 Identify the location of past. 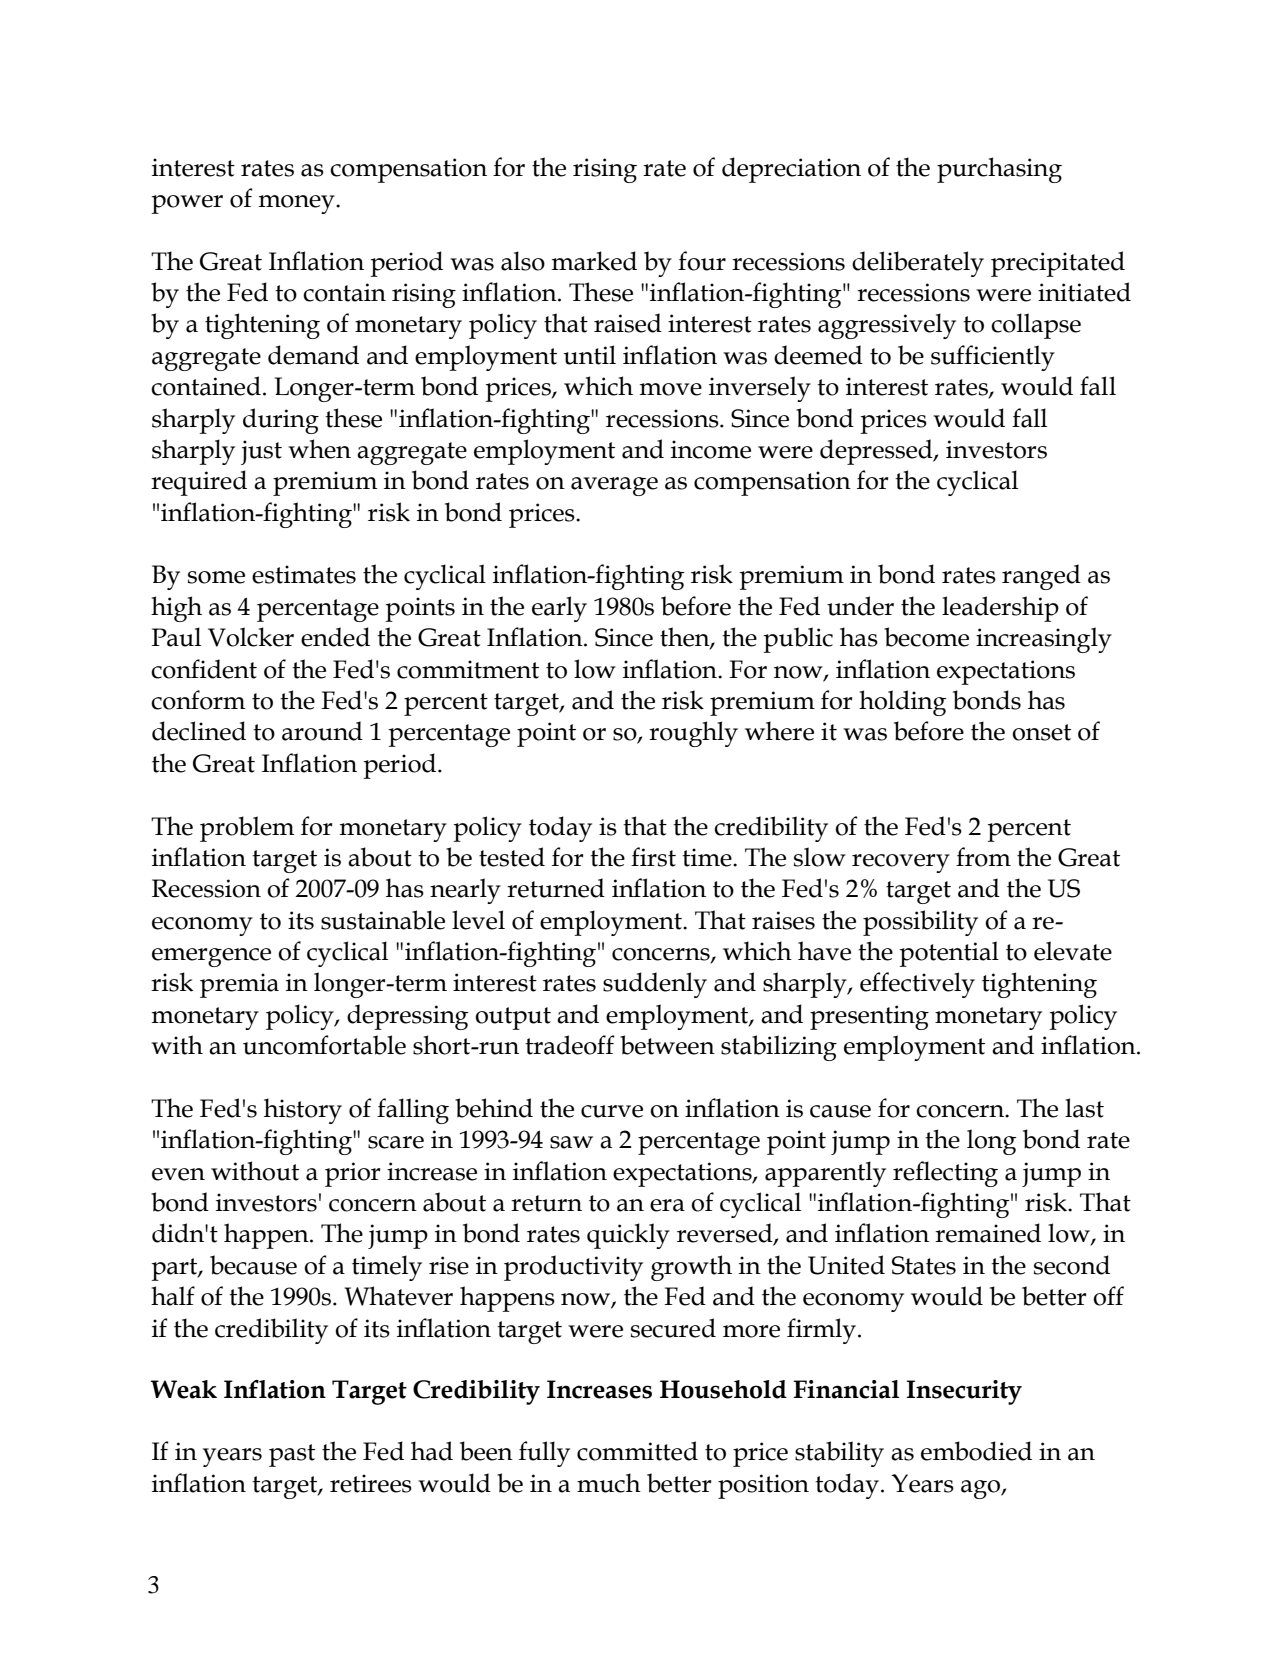
(292, 1455).
